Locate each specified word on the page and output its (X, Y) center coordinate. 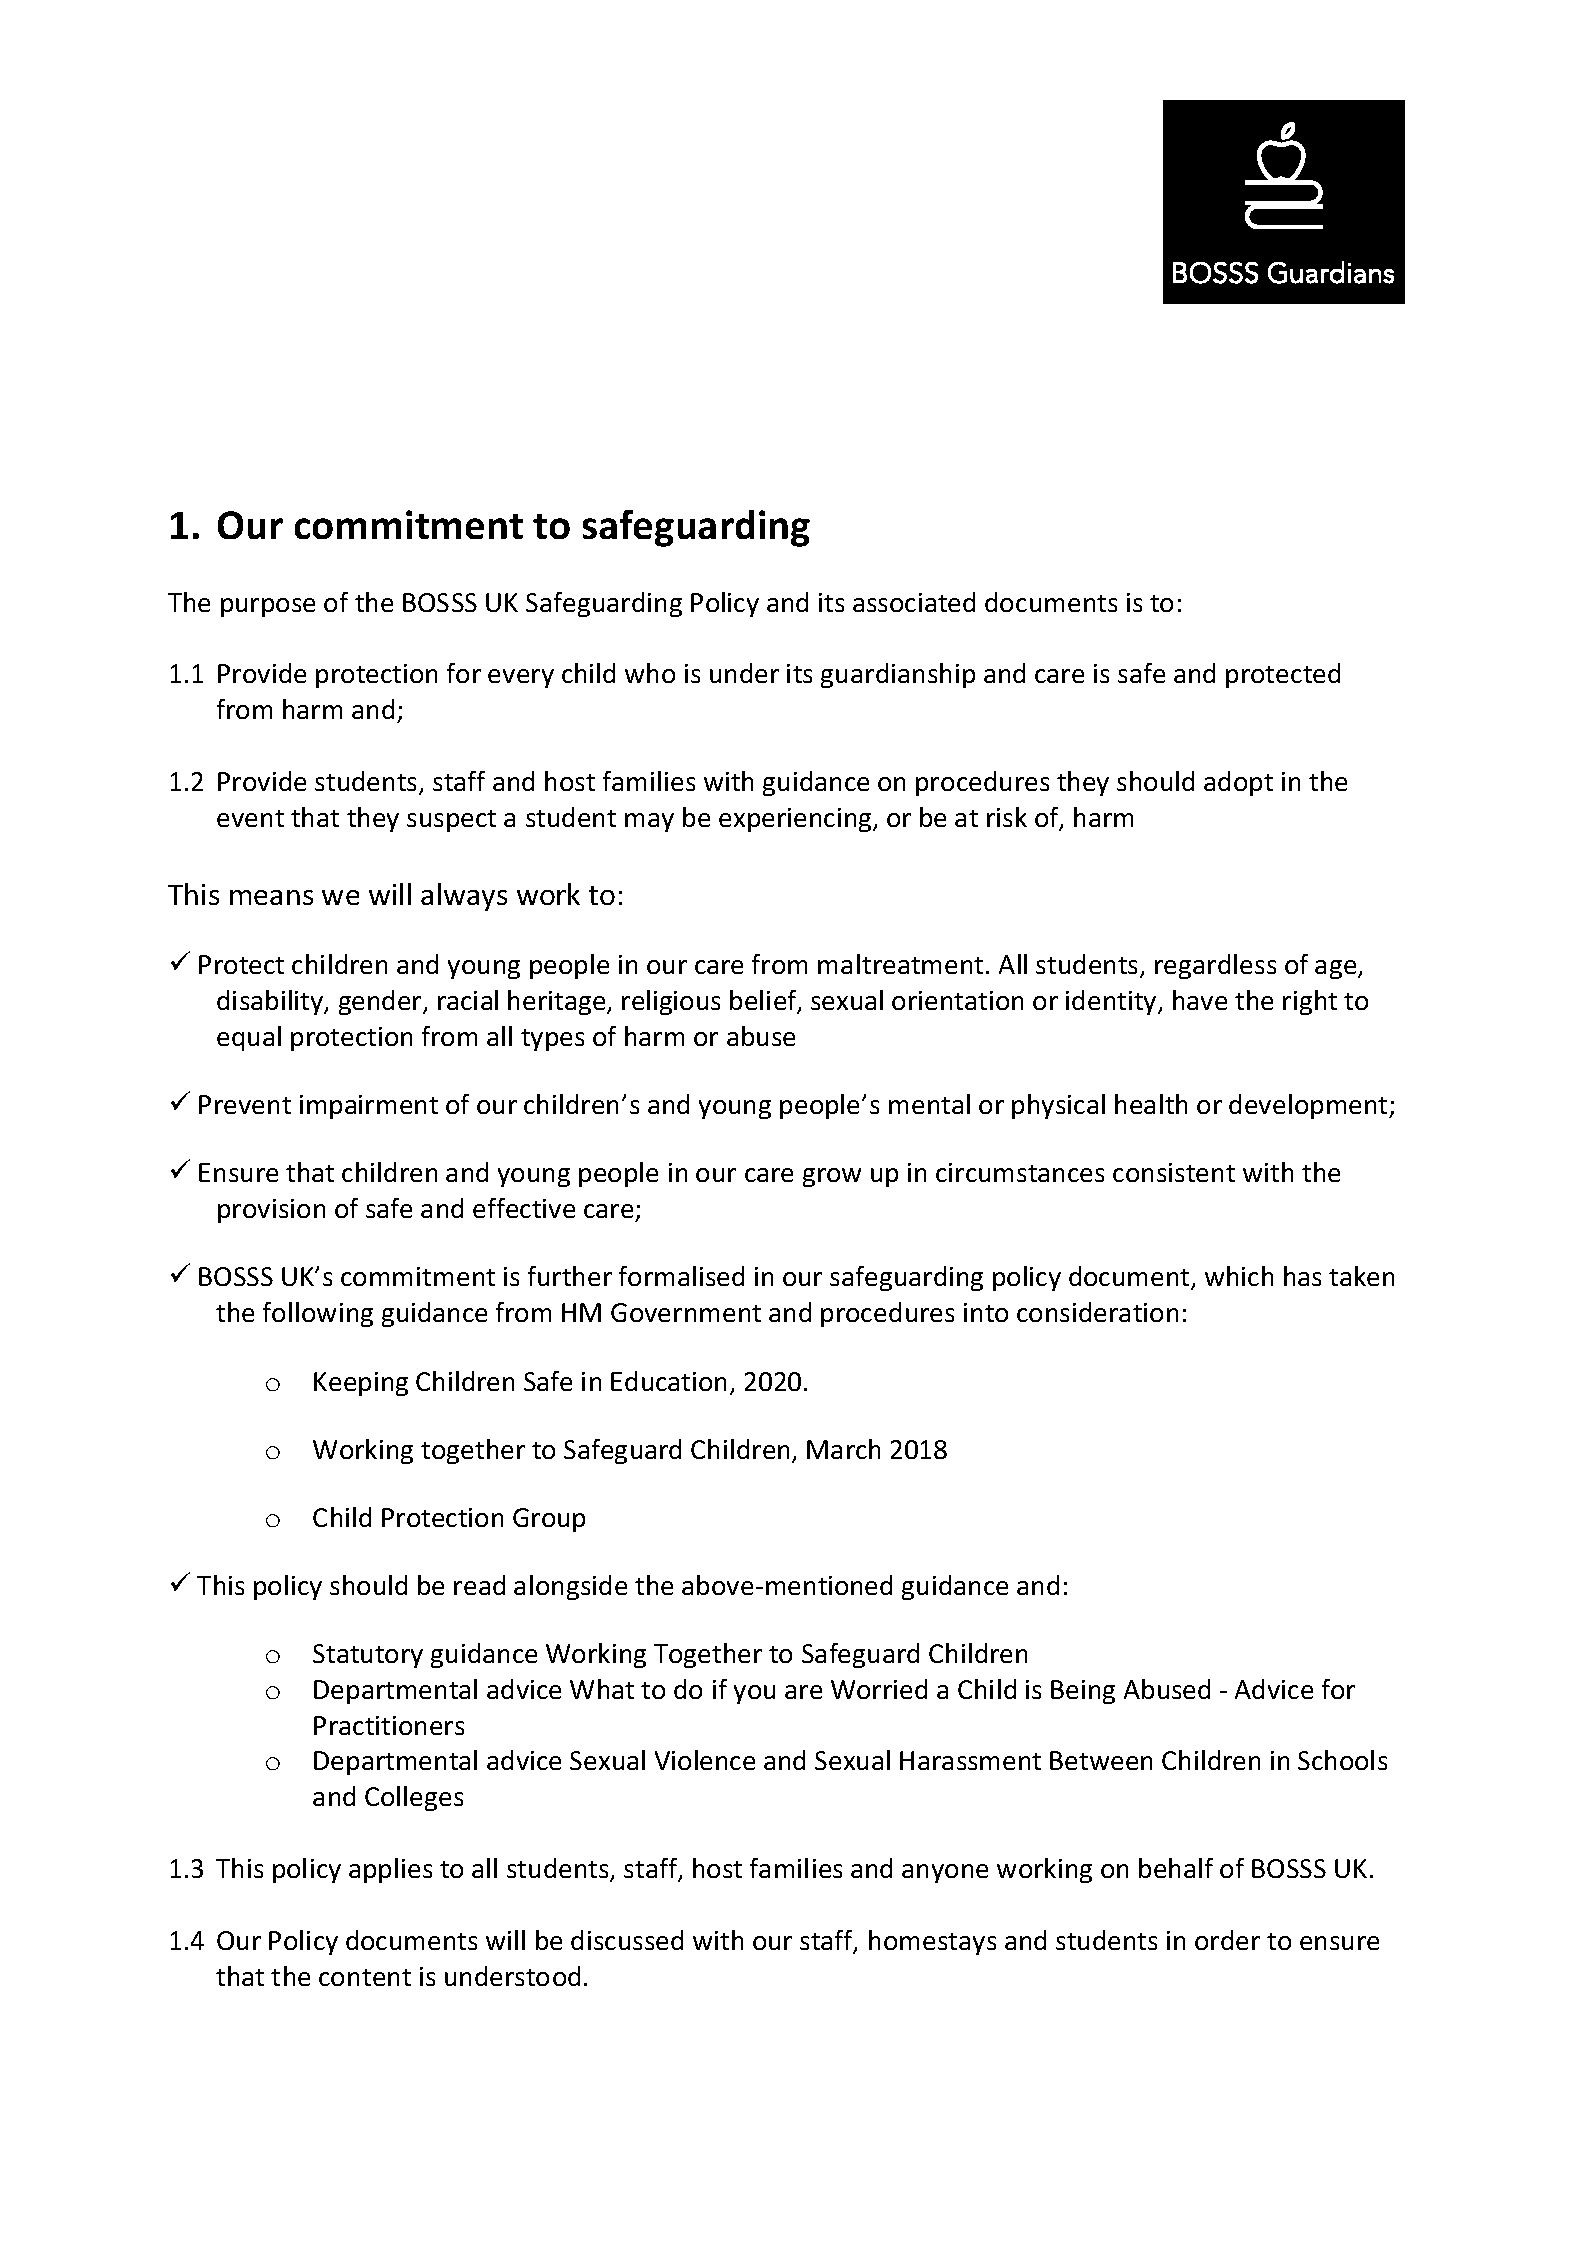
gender (381, 1002)
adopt (1238, 783)
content (365, 1977)
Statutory (368, 1656)
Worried (879, 1689)
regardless (1215, 966)
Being (1083, 1692)
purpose (268, 607)
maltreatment (900, 964)
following (318, 1314)
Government (686, 1312)
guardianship (898, 675)
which (1239, 1276)
